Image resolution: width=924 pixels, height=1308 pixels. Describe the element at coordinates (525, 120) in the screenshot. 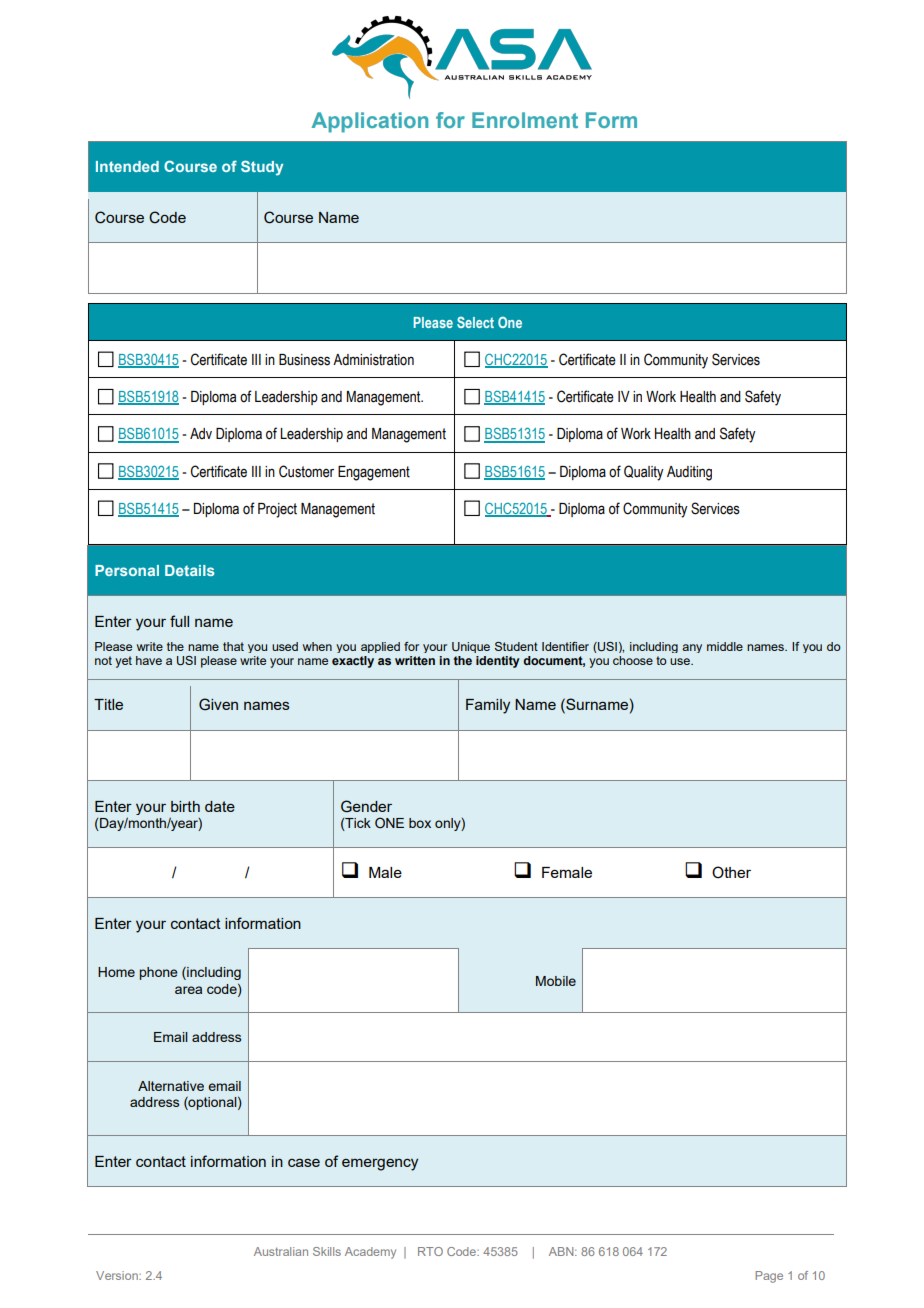

I see `Enrolment` at that location.
